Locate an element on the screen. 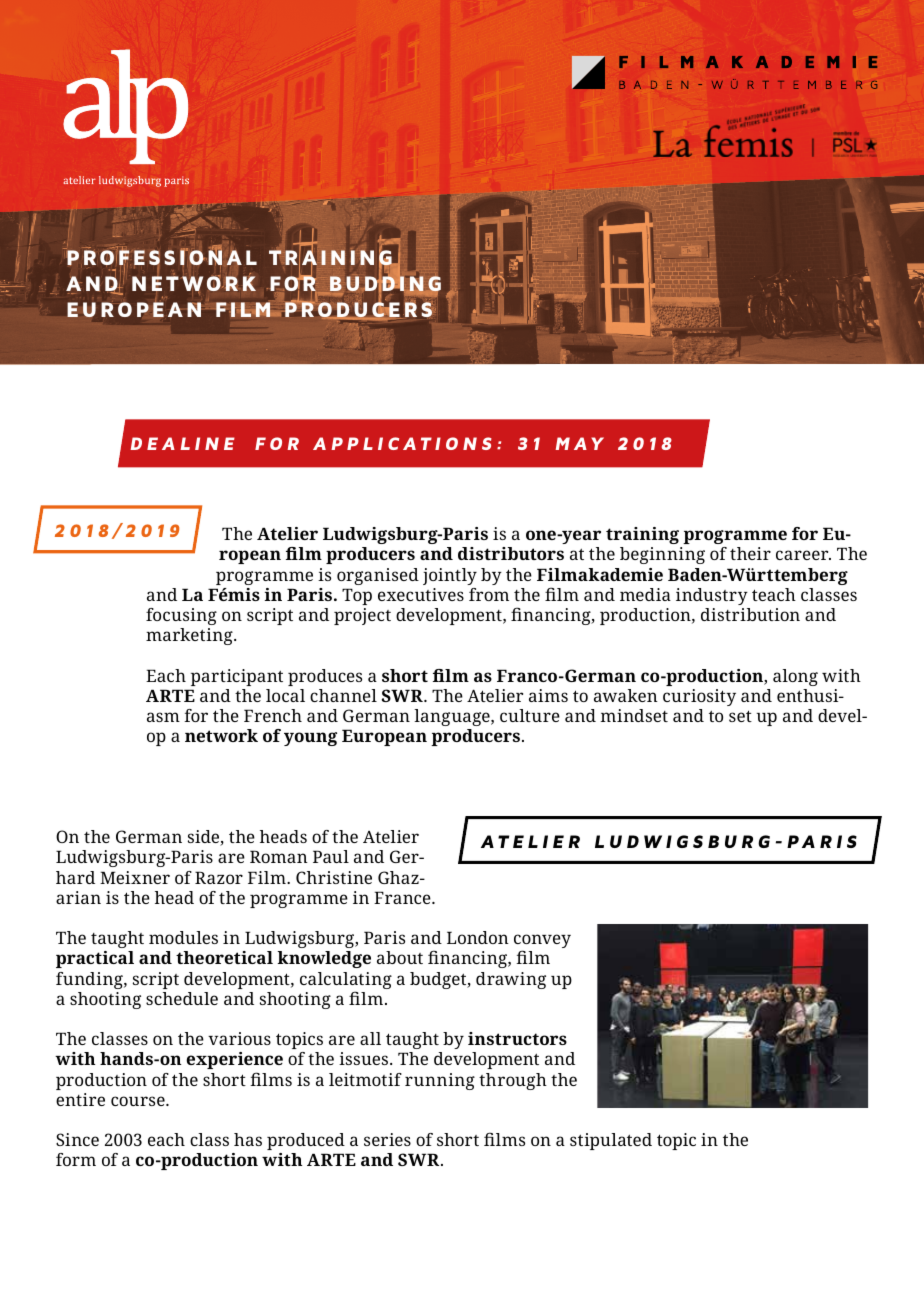  series is located at coordinates (387, 1139).
